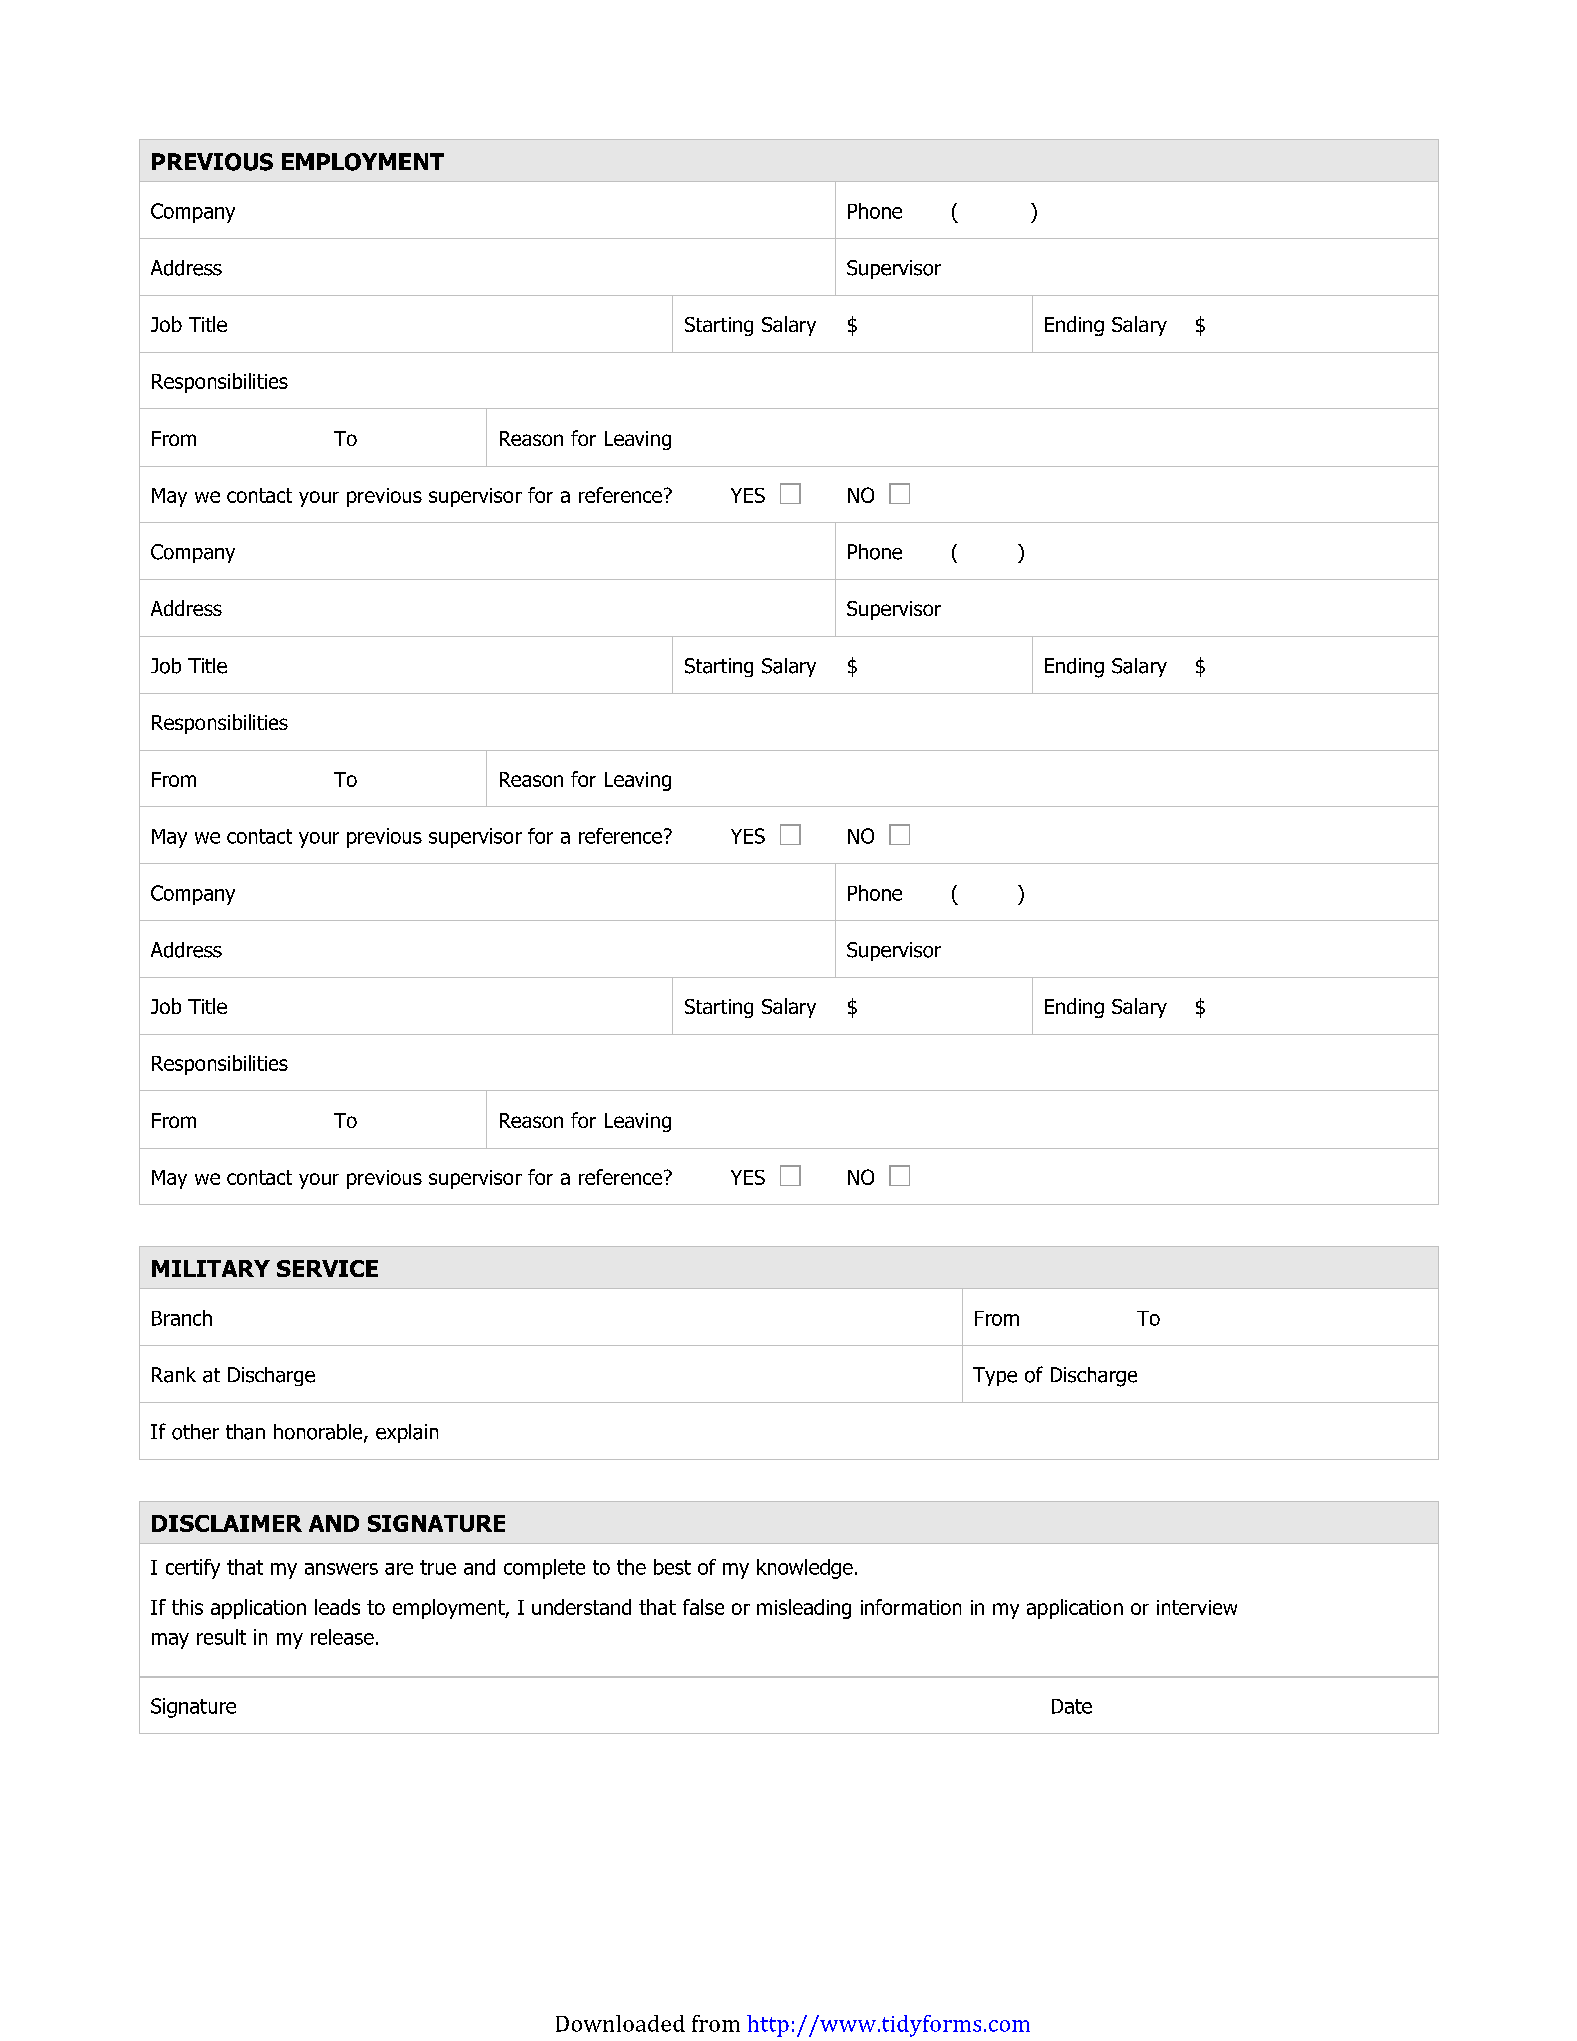  What do you see at coordinates (327, 1268) in the screenshot?
I see `SERVICE` at bounding box center [327, 1268].
